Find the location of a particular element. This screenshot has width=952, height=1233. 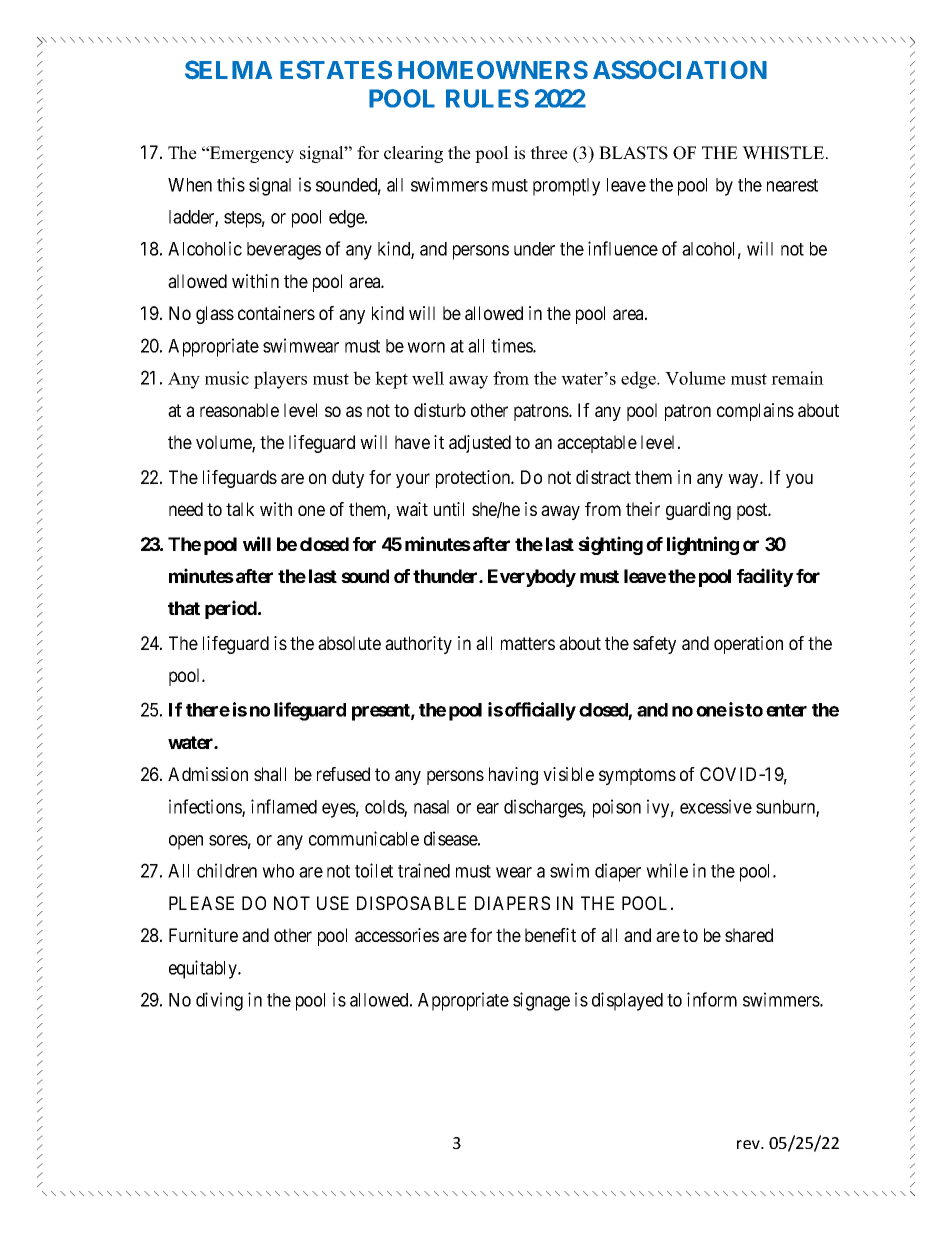

SELMA is located at coordinates (228, 70).
